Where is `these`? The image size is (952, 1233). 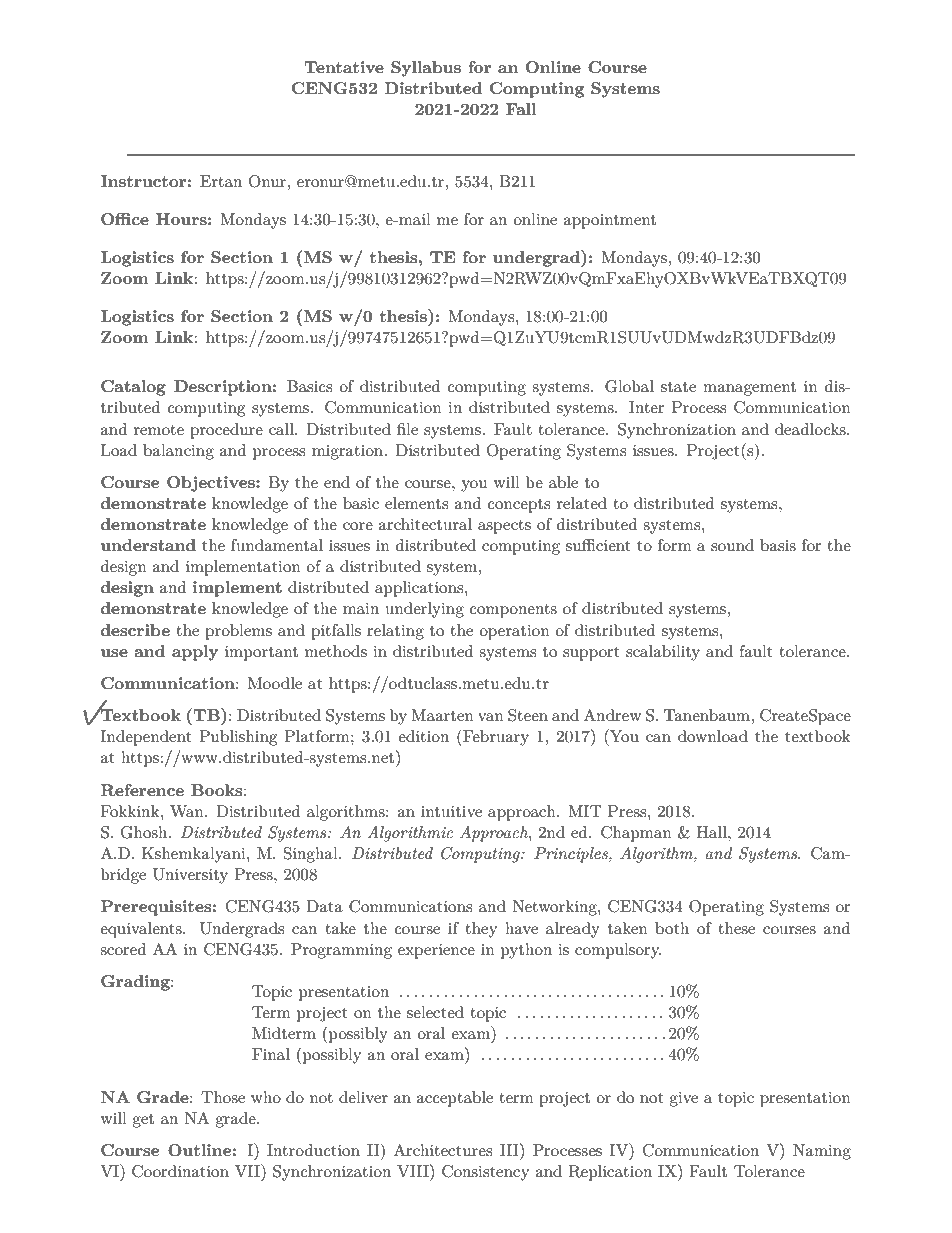 these is located at coordinates (736, 928).
